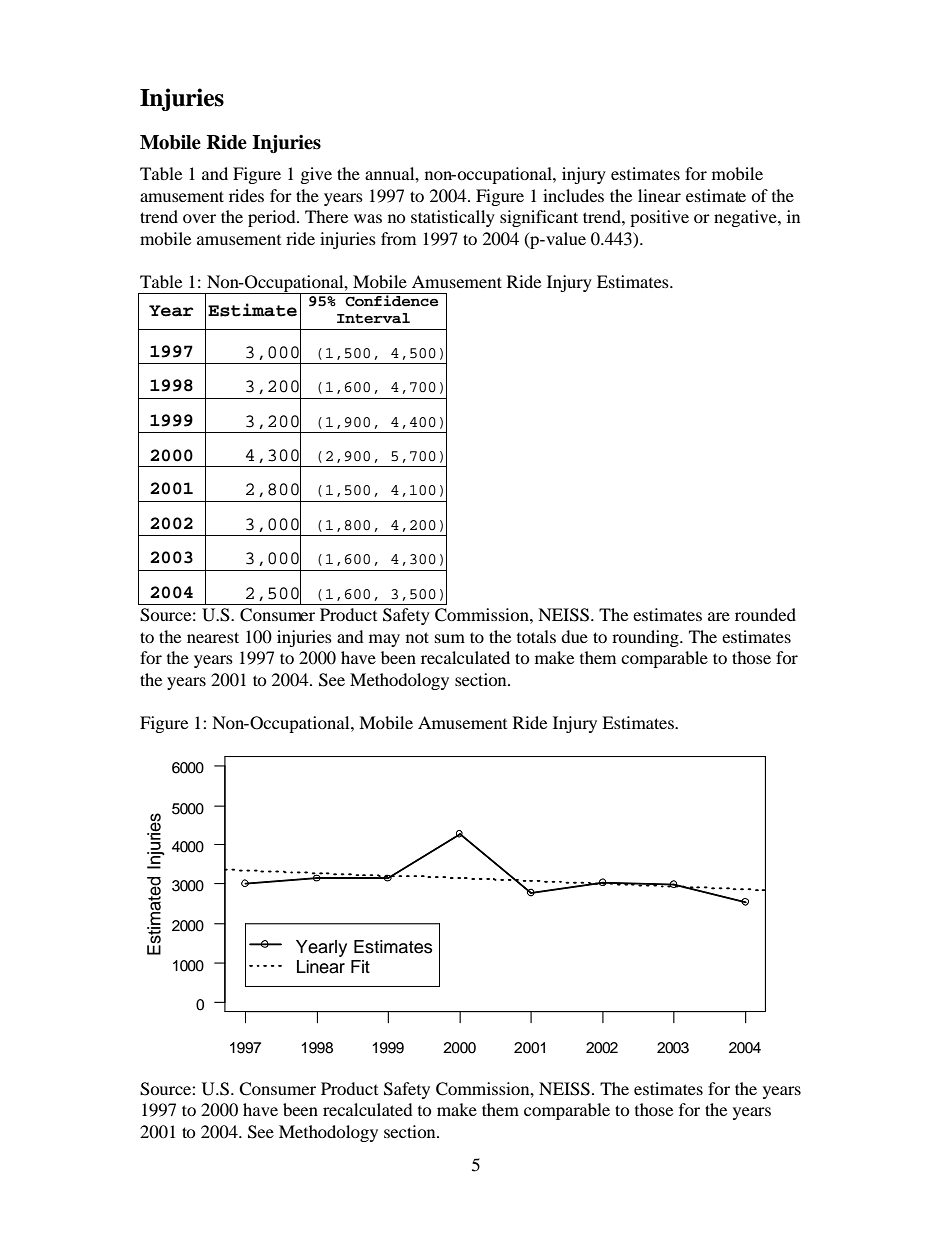  Describe the element at coordinates (765, 614) in the screenshot. I see `rounded` at that location.
